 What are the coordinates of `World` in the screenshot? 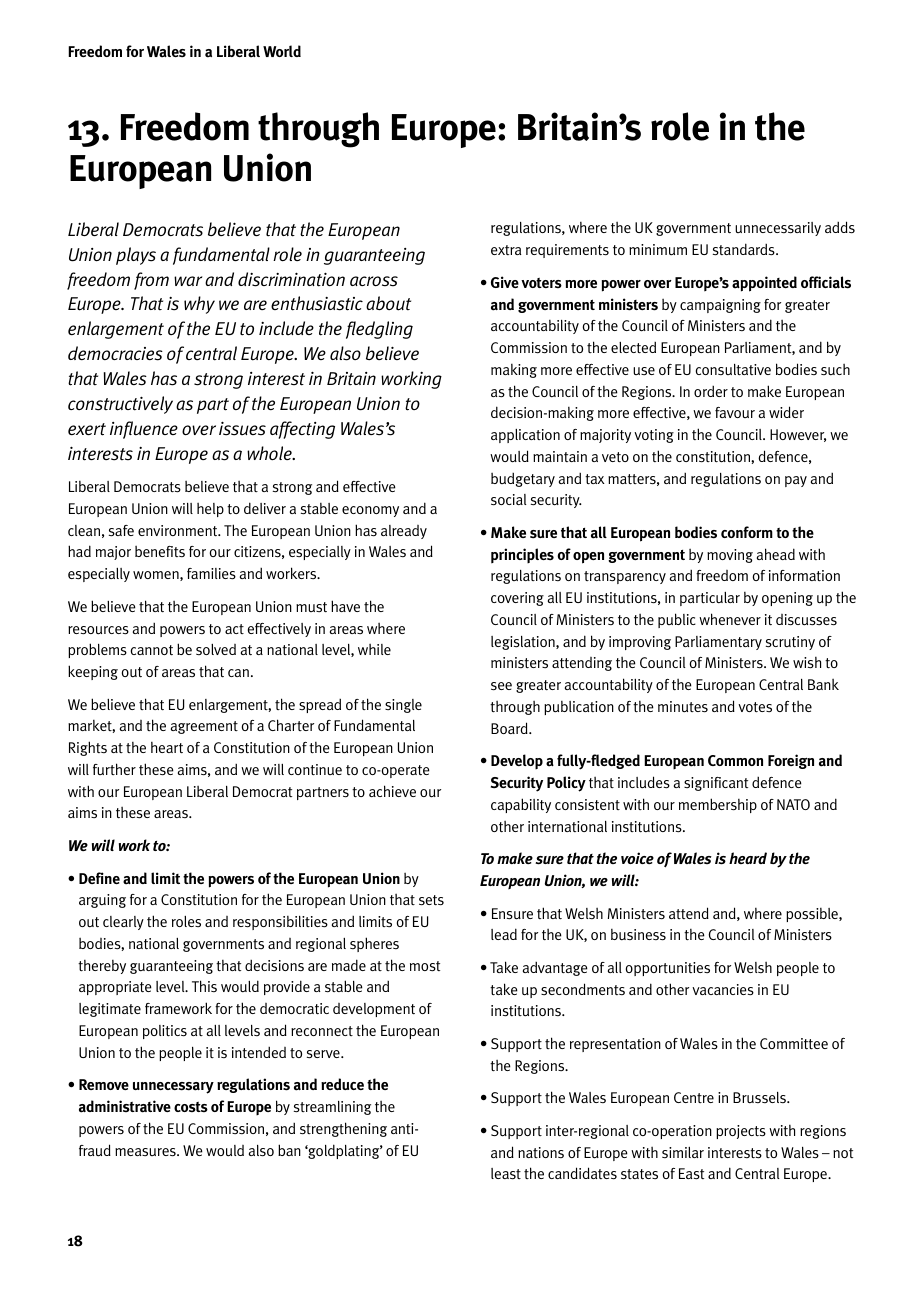 It's located at (282, 51).
